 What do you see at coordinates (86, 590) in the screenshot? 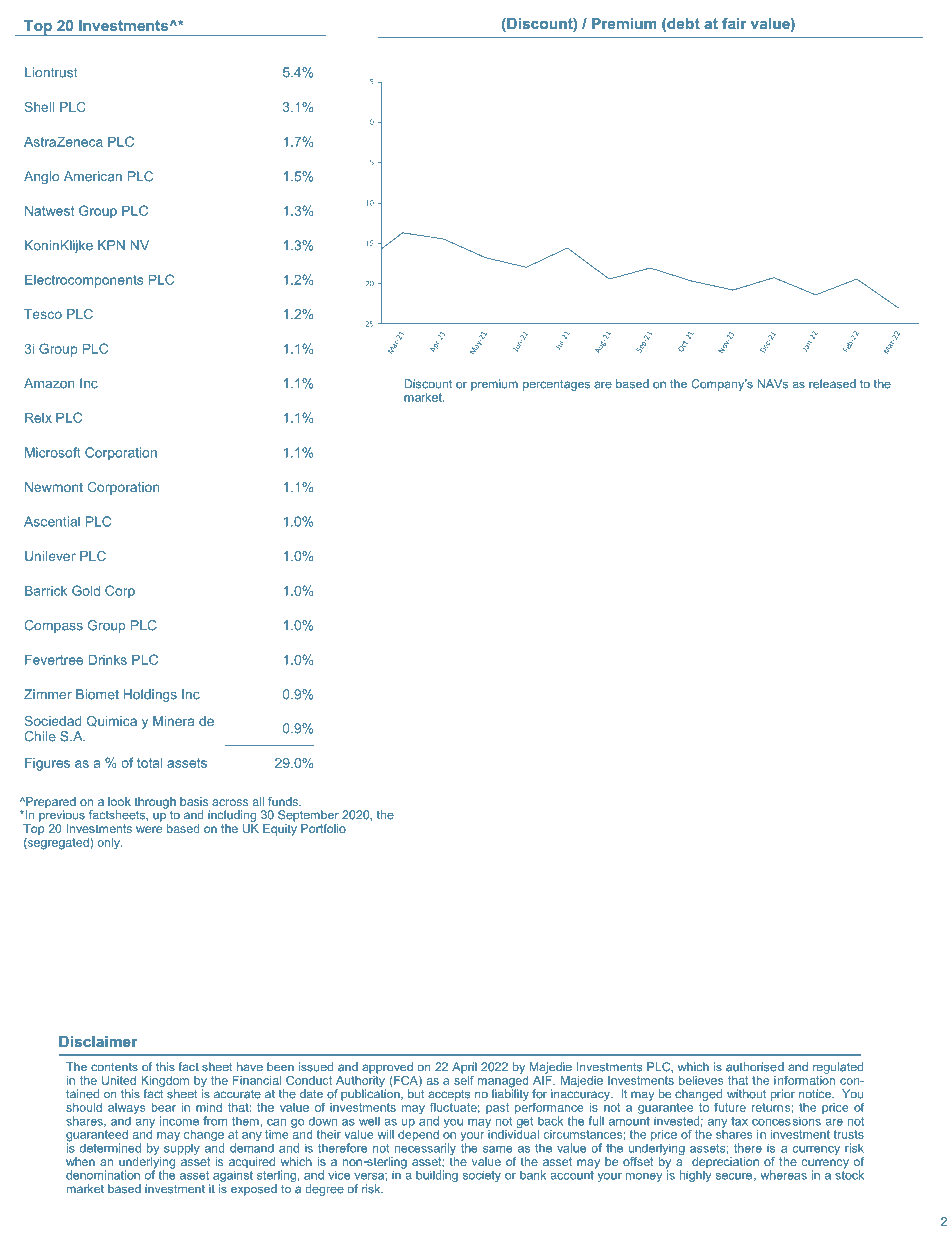
I see `Gold` at bounding box center [86, 590].
